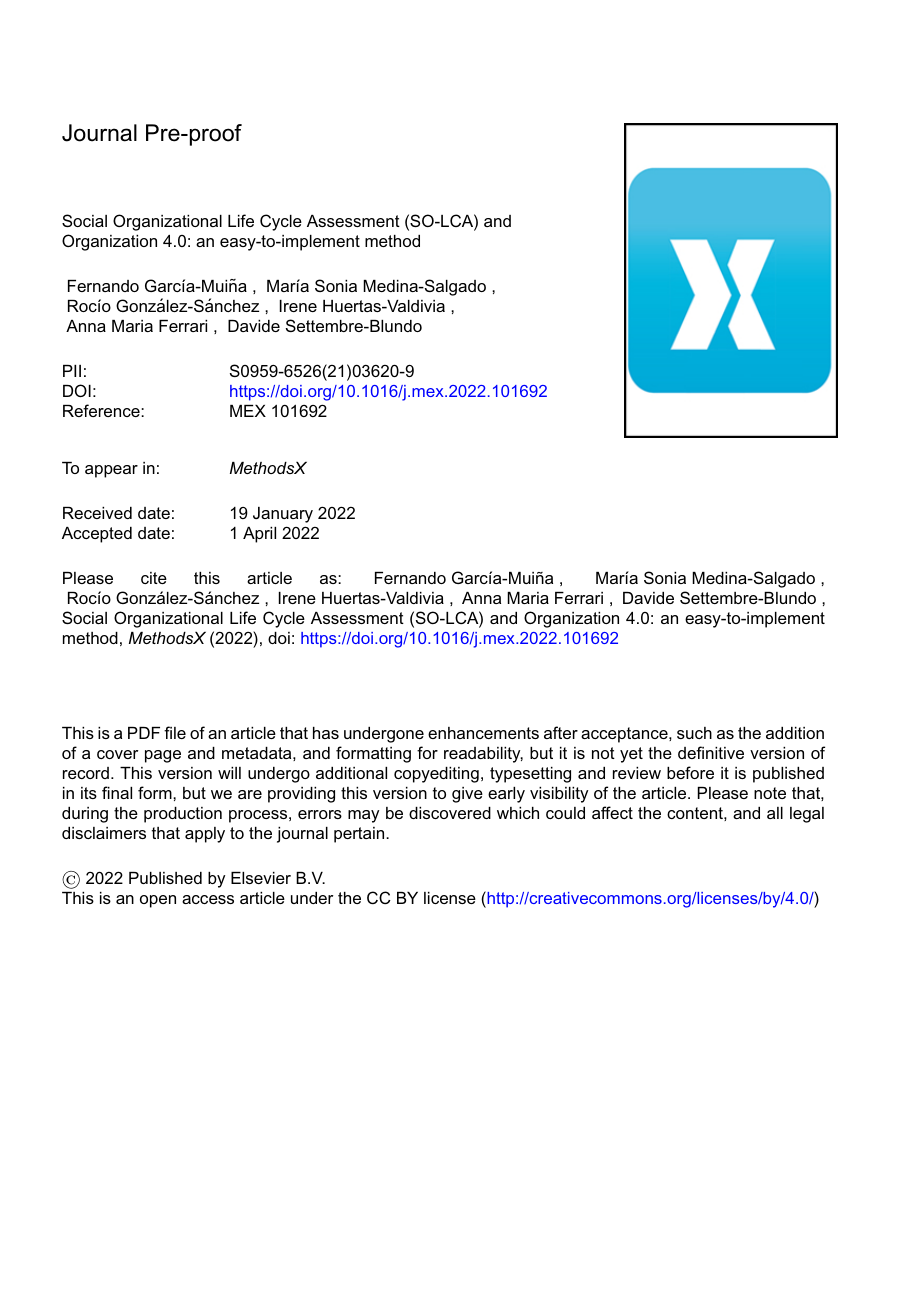 Image resolution: width=924 pixels, height=1308 pixels. What do you see at coordinates (72, 371) in the screenshot?
I see `PII` at bounding box center [72, 371].
